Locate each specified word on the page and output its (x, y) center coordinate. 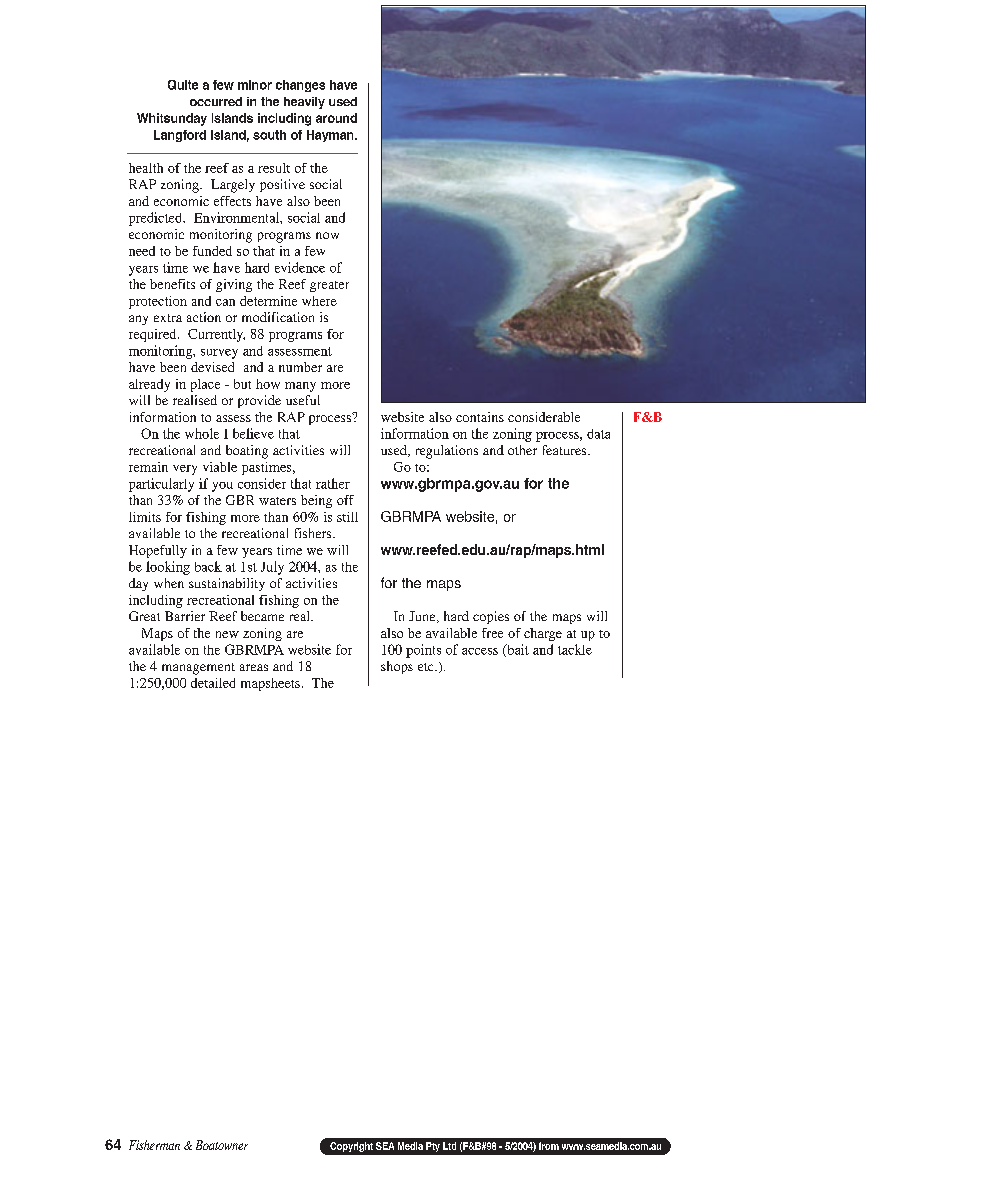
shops (397, 667)
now (327, 235)
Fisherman (154, 1145)
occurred (216, 101)
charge (543, 634)
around (336, 118)
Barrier (185, 616)
